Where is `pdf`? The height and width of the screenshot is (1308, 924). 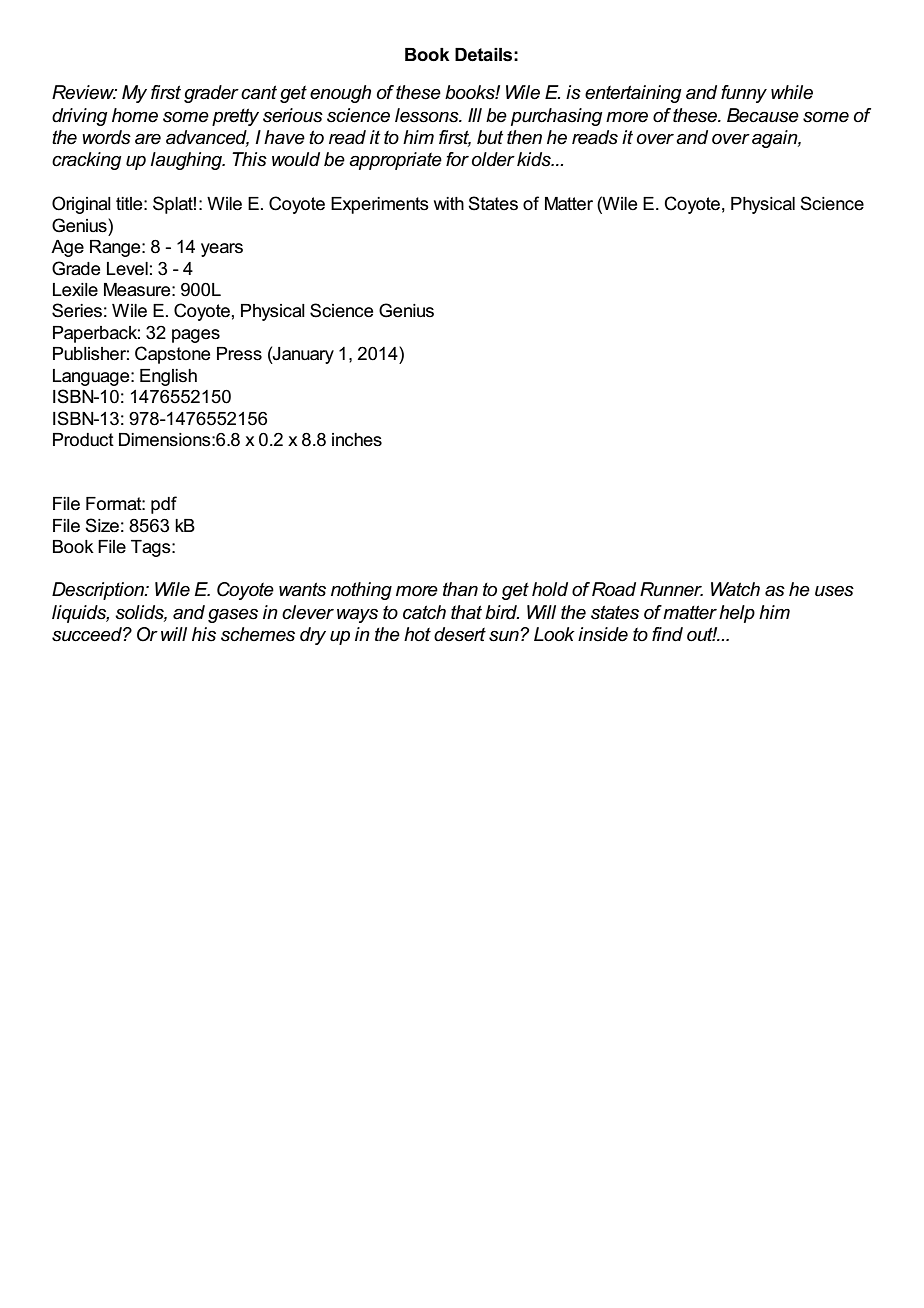
pdf is located at coordinates (164, 505).
